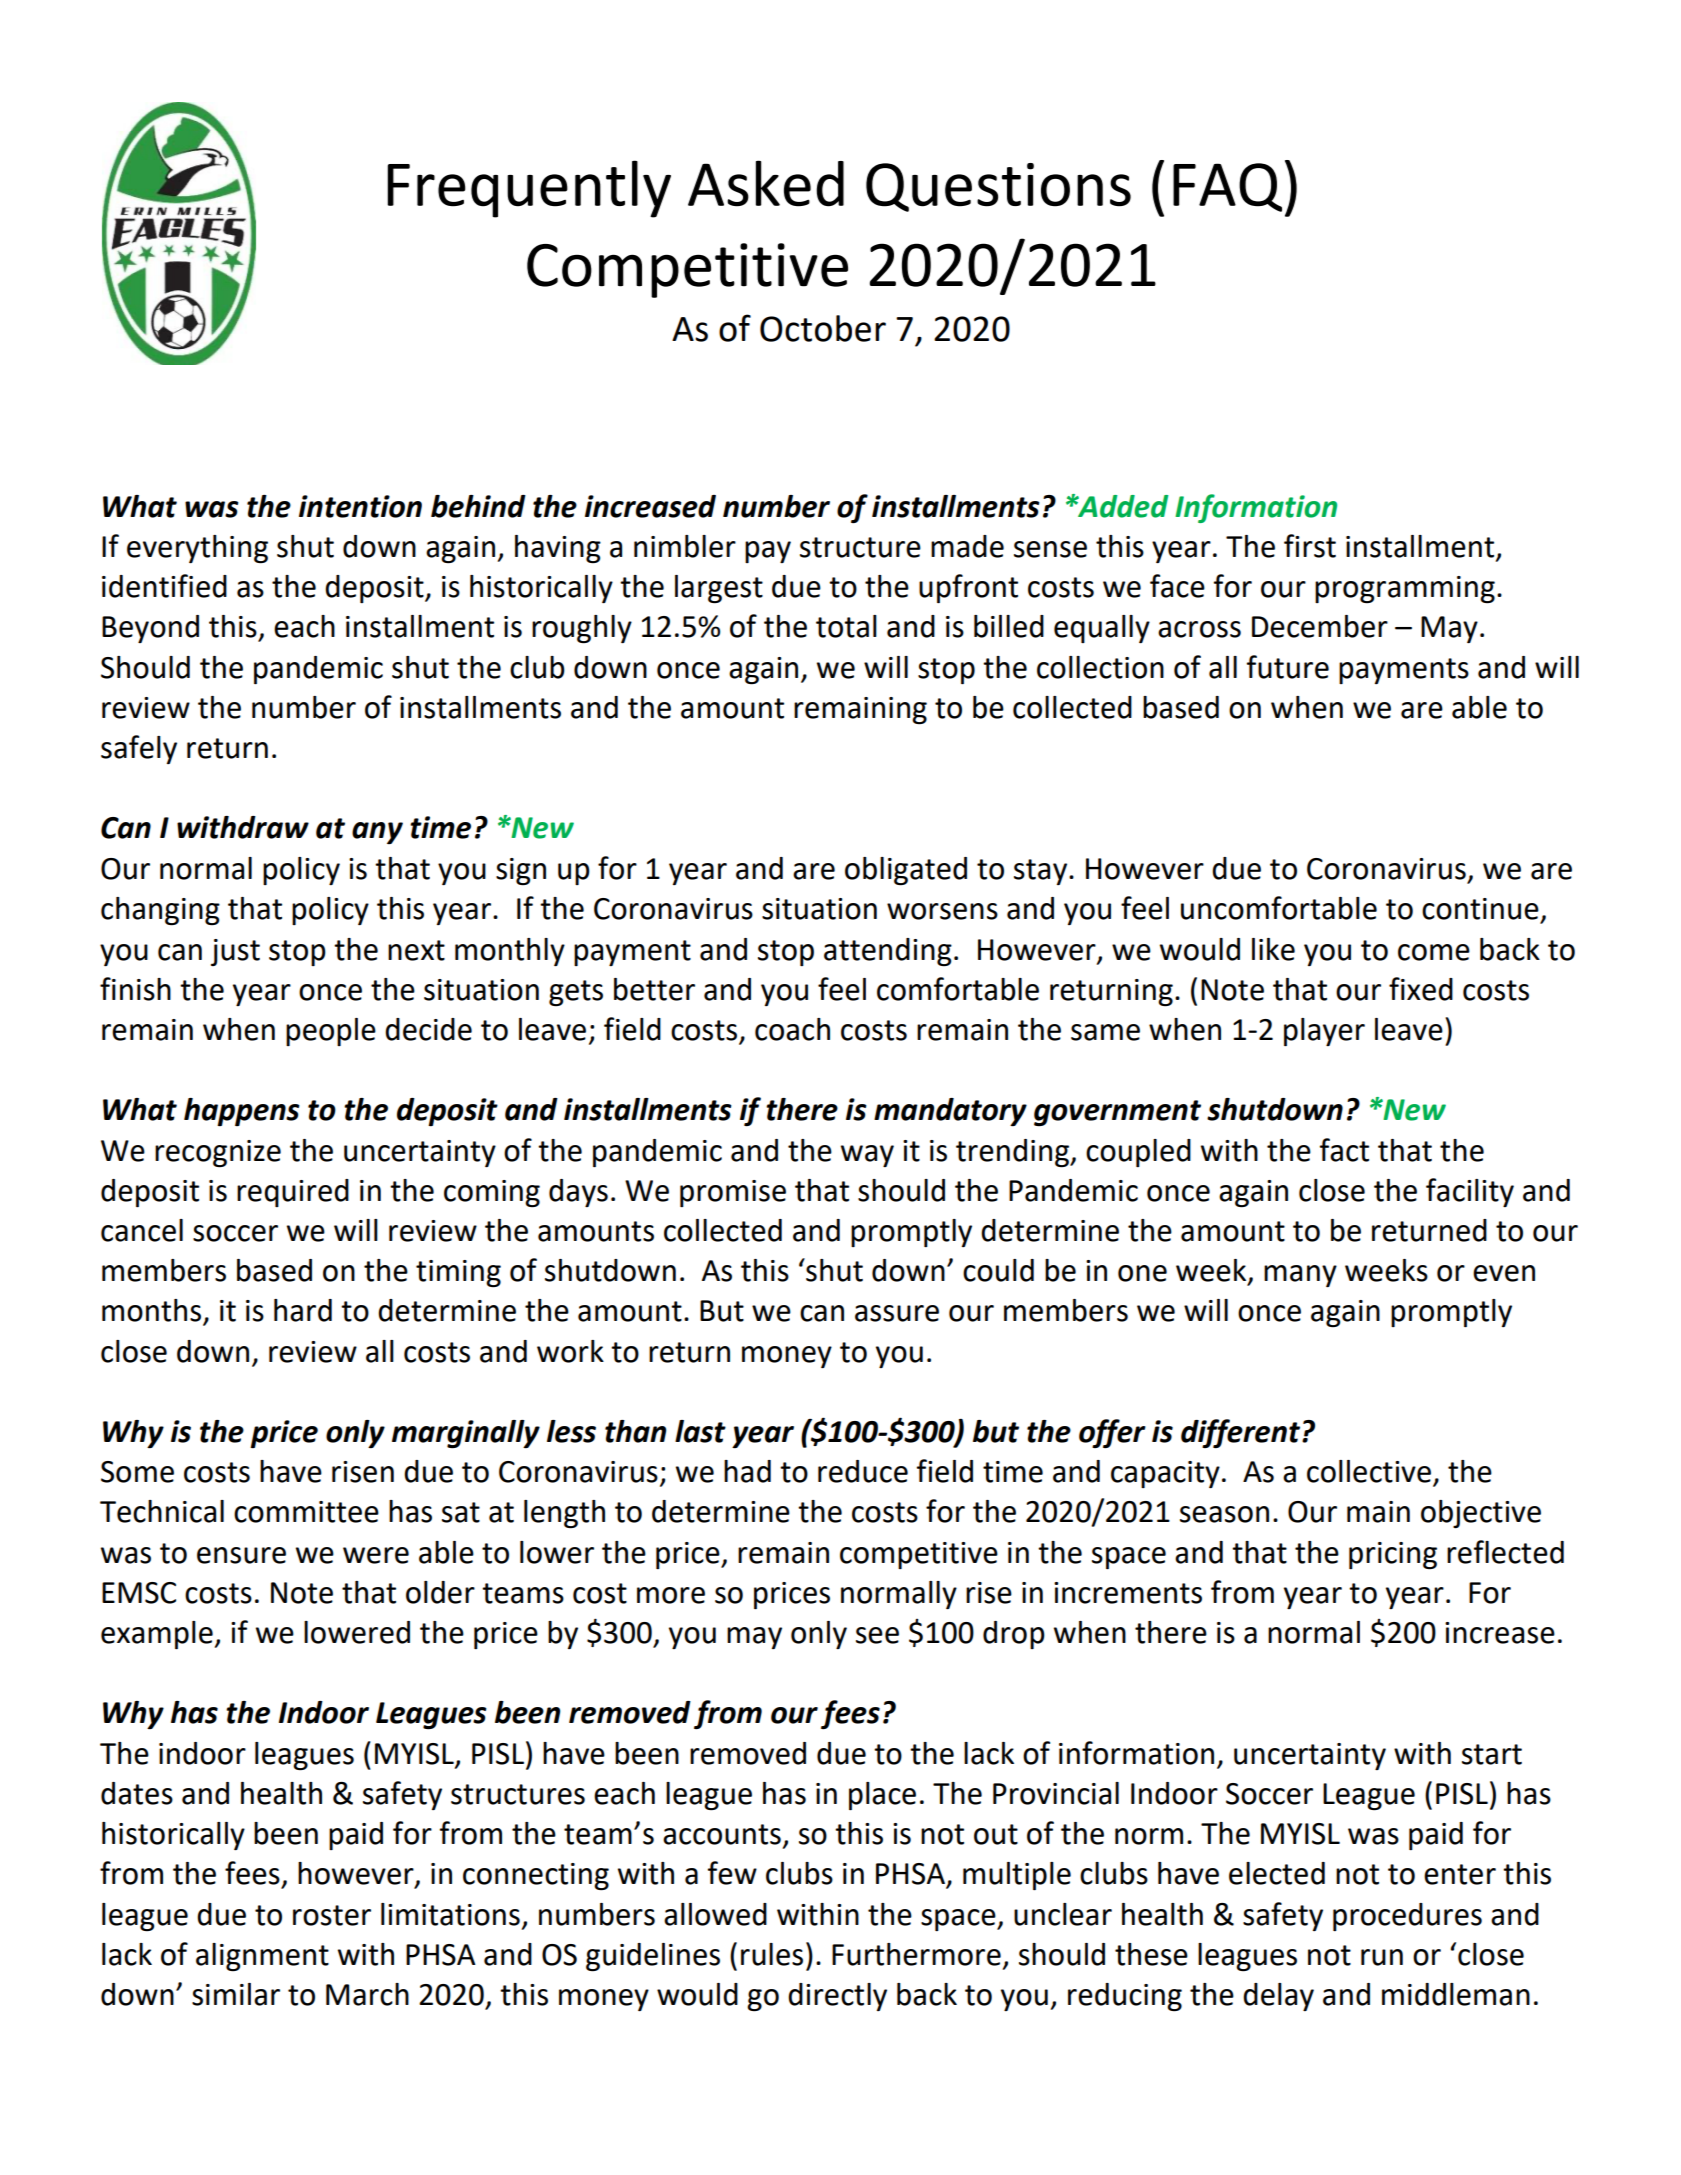 This document has width=1681, height=2175. I want to click on pricing, so click(1393, 1556).
